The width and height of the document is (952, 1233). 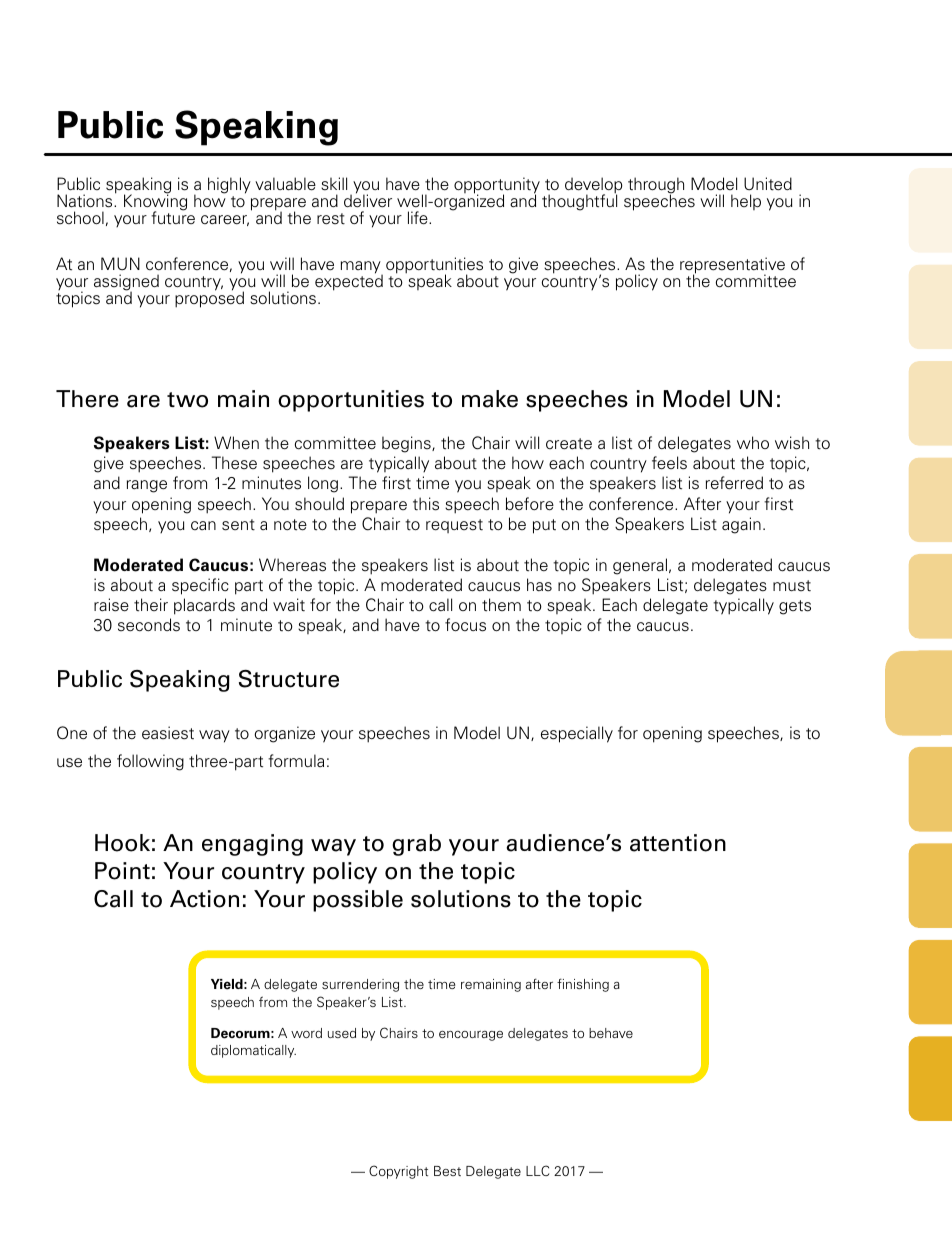 What do you see at coordinates (306, 1033) in the document?
I see `word` at bounding box center [306, 1033].
